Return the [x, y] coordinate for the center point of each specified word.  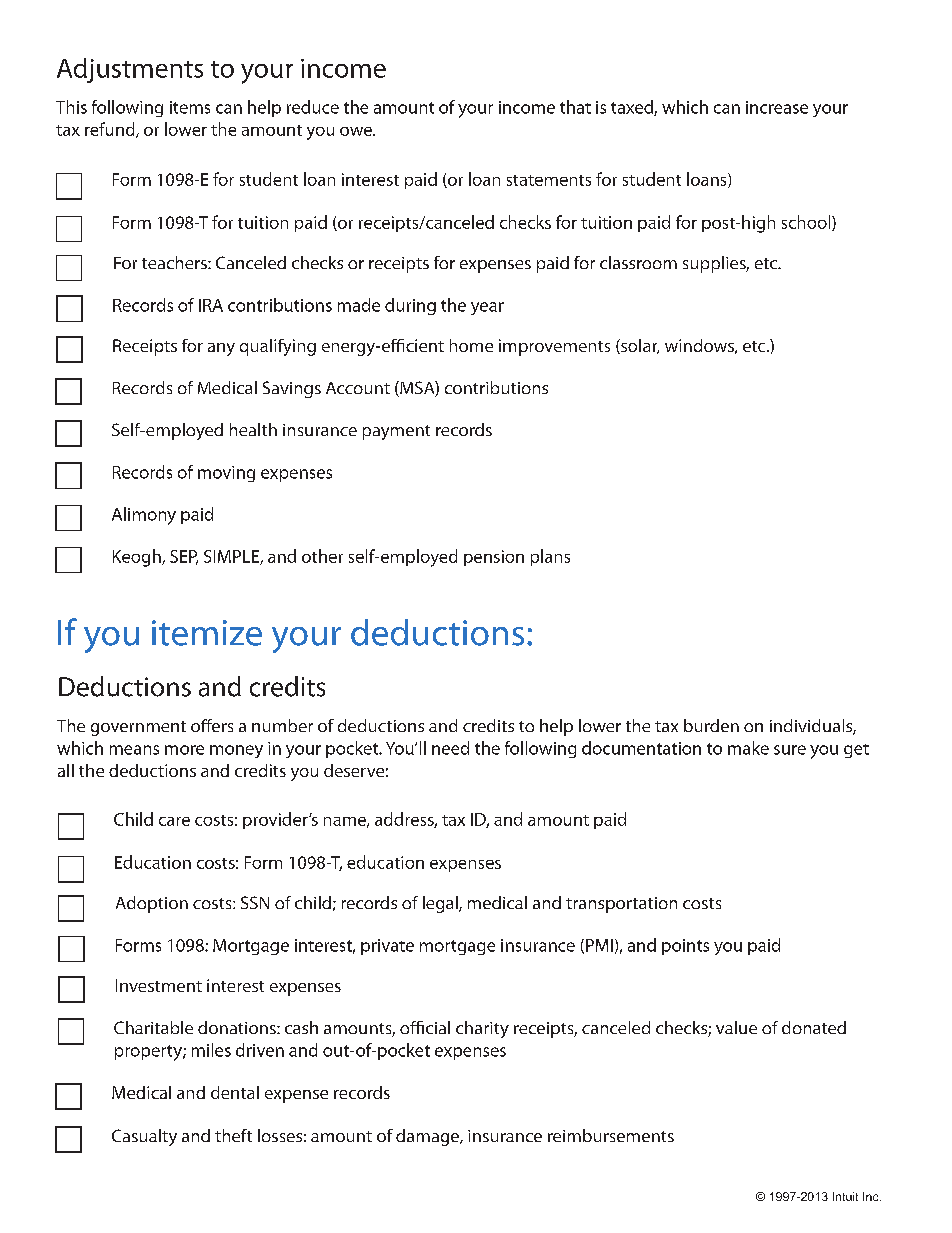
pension [494, 558]
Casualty [144, 1137]
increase [777, 107]
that [575, 107]
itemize [207, 633]
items [190, 107]
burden [711, 725]
